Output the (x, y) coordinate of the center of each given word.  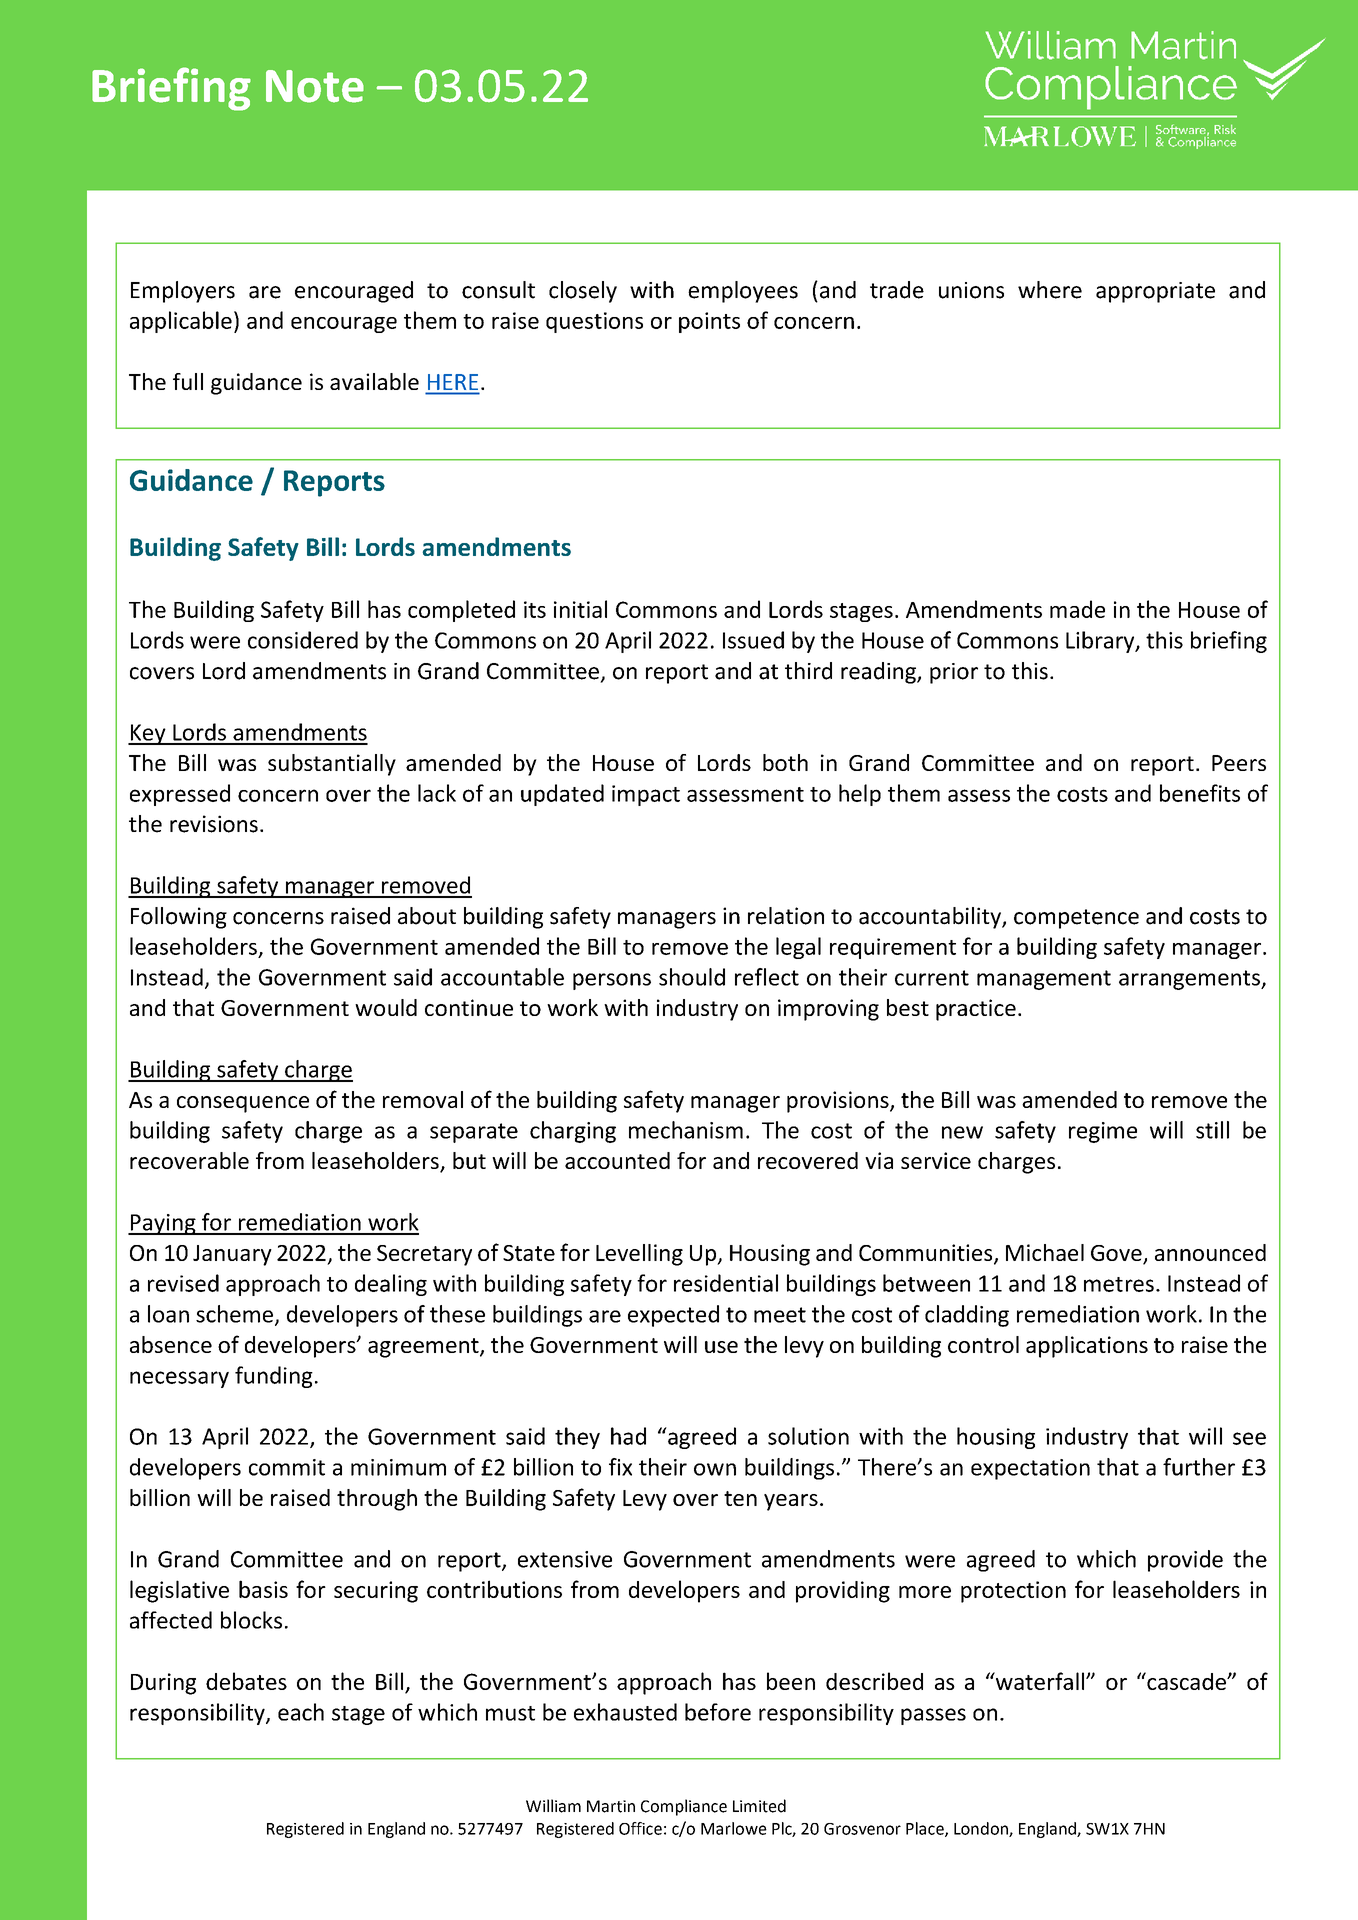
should (692, 977)
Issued (753, 640)
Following (179, 918)
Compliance (684, 1807)
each (301, 1712)
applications (1087, 1347)
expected (673, 1316)
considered (303, 640)
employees (743, 292)
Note (315, 86)
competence (1076, 919)
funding (274, 1377)
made (1077, 609)
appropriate (1155, 292)
